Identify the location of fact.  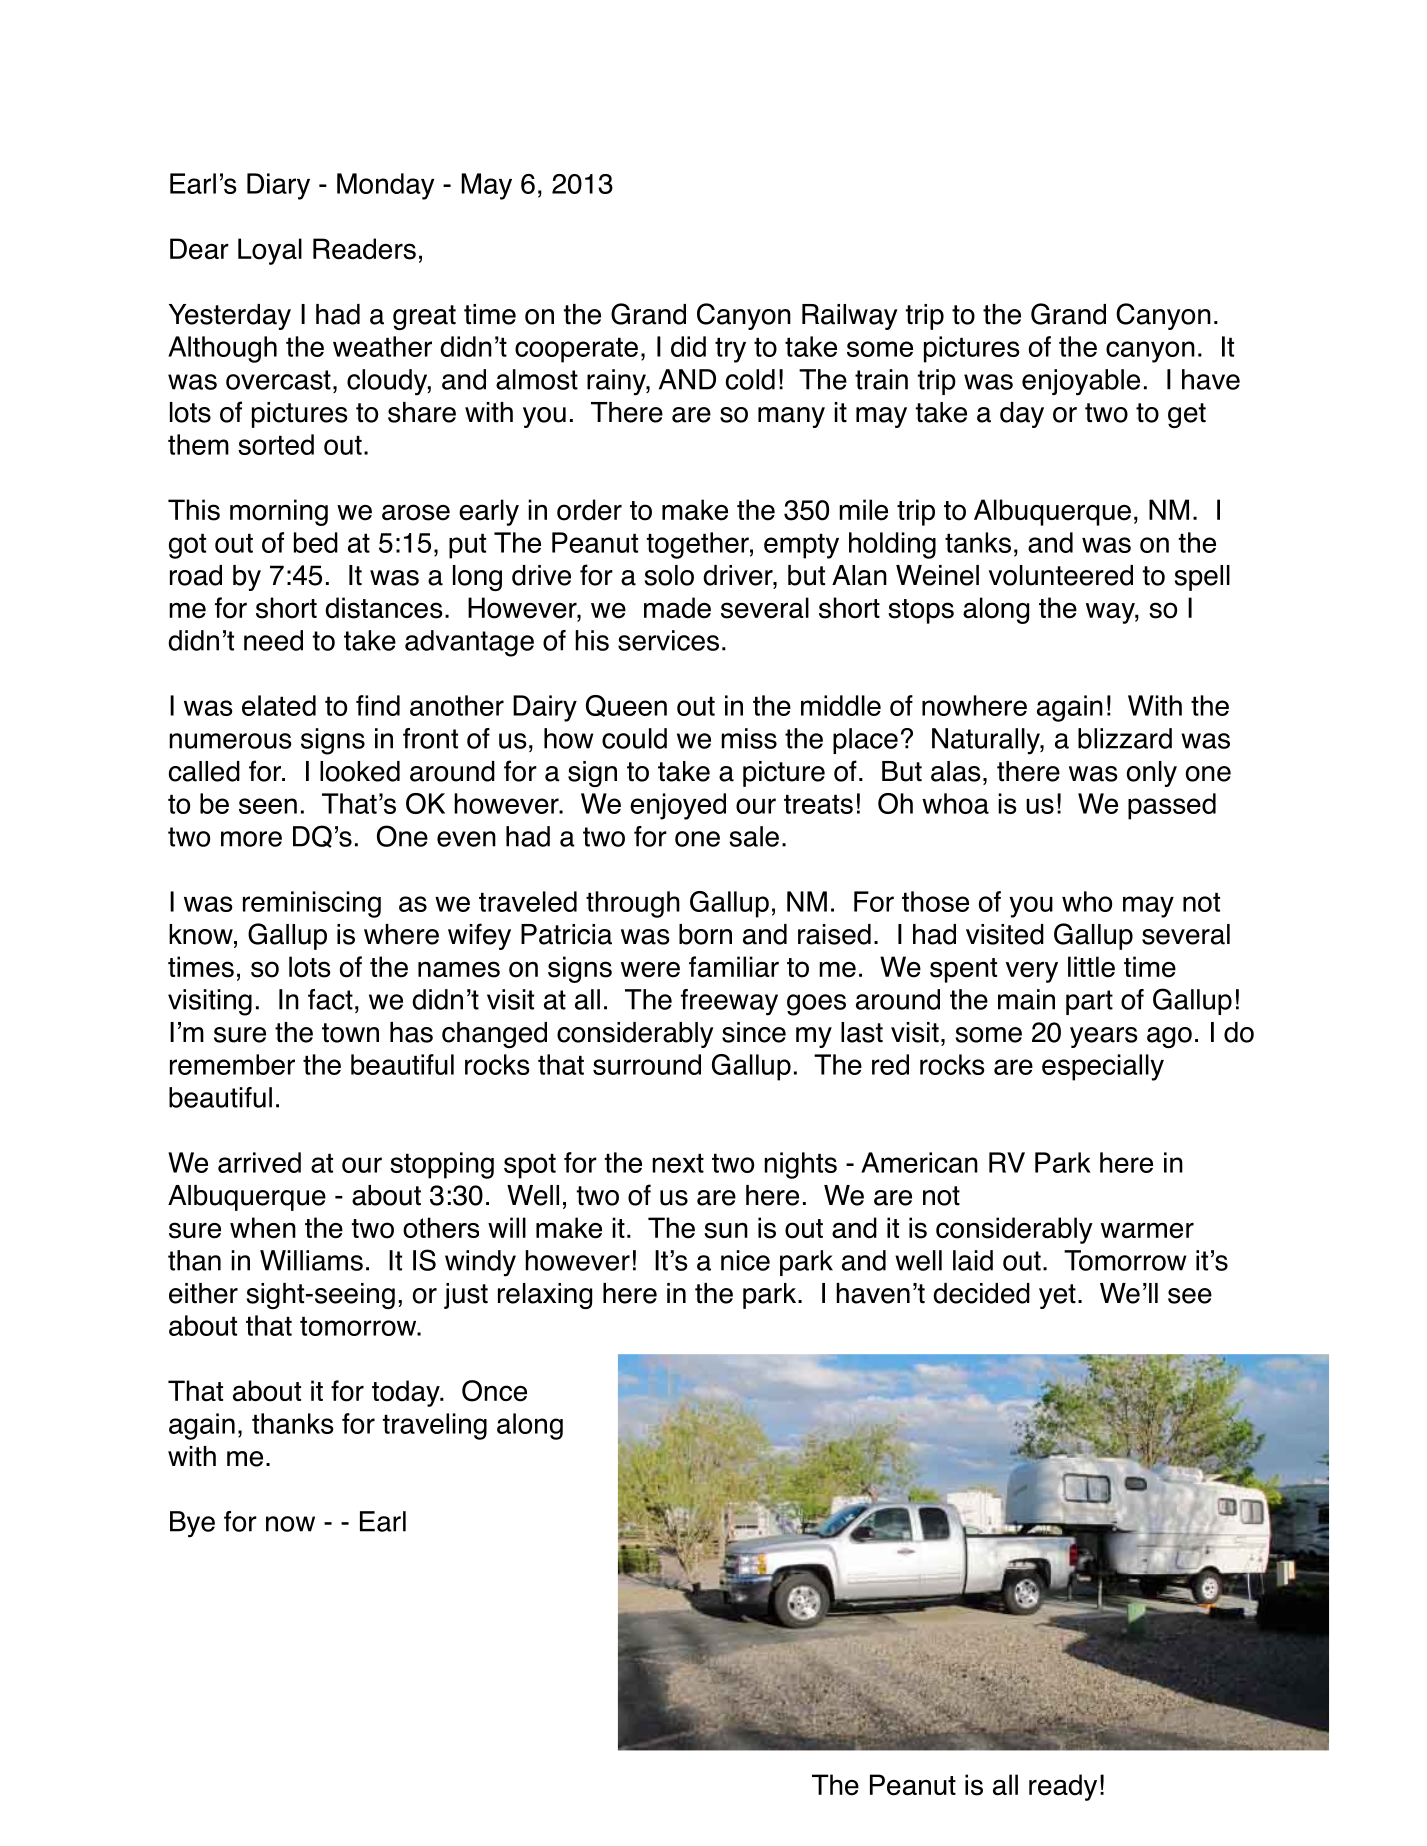
(330, 999).
